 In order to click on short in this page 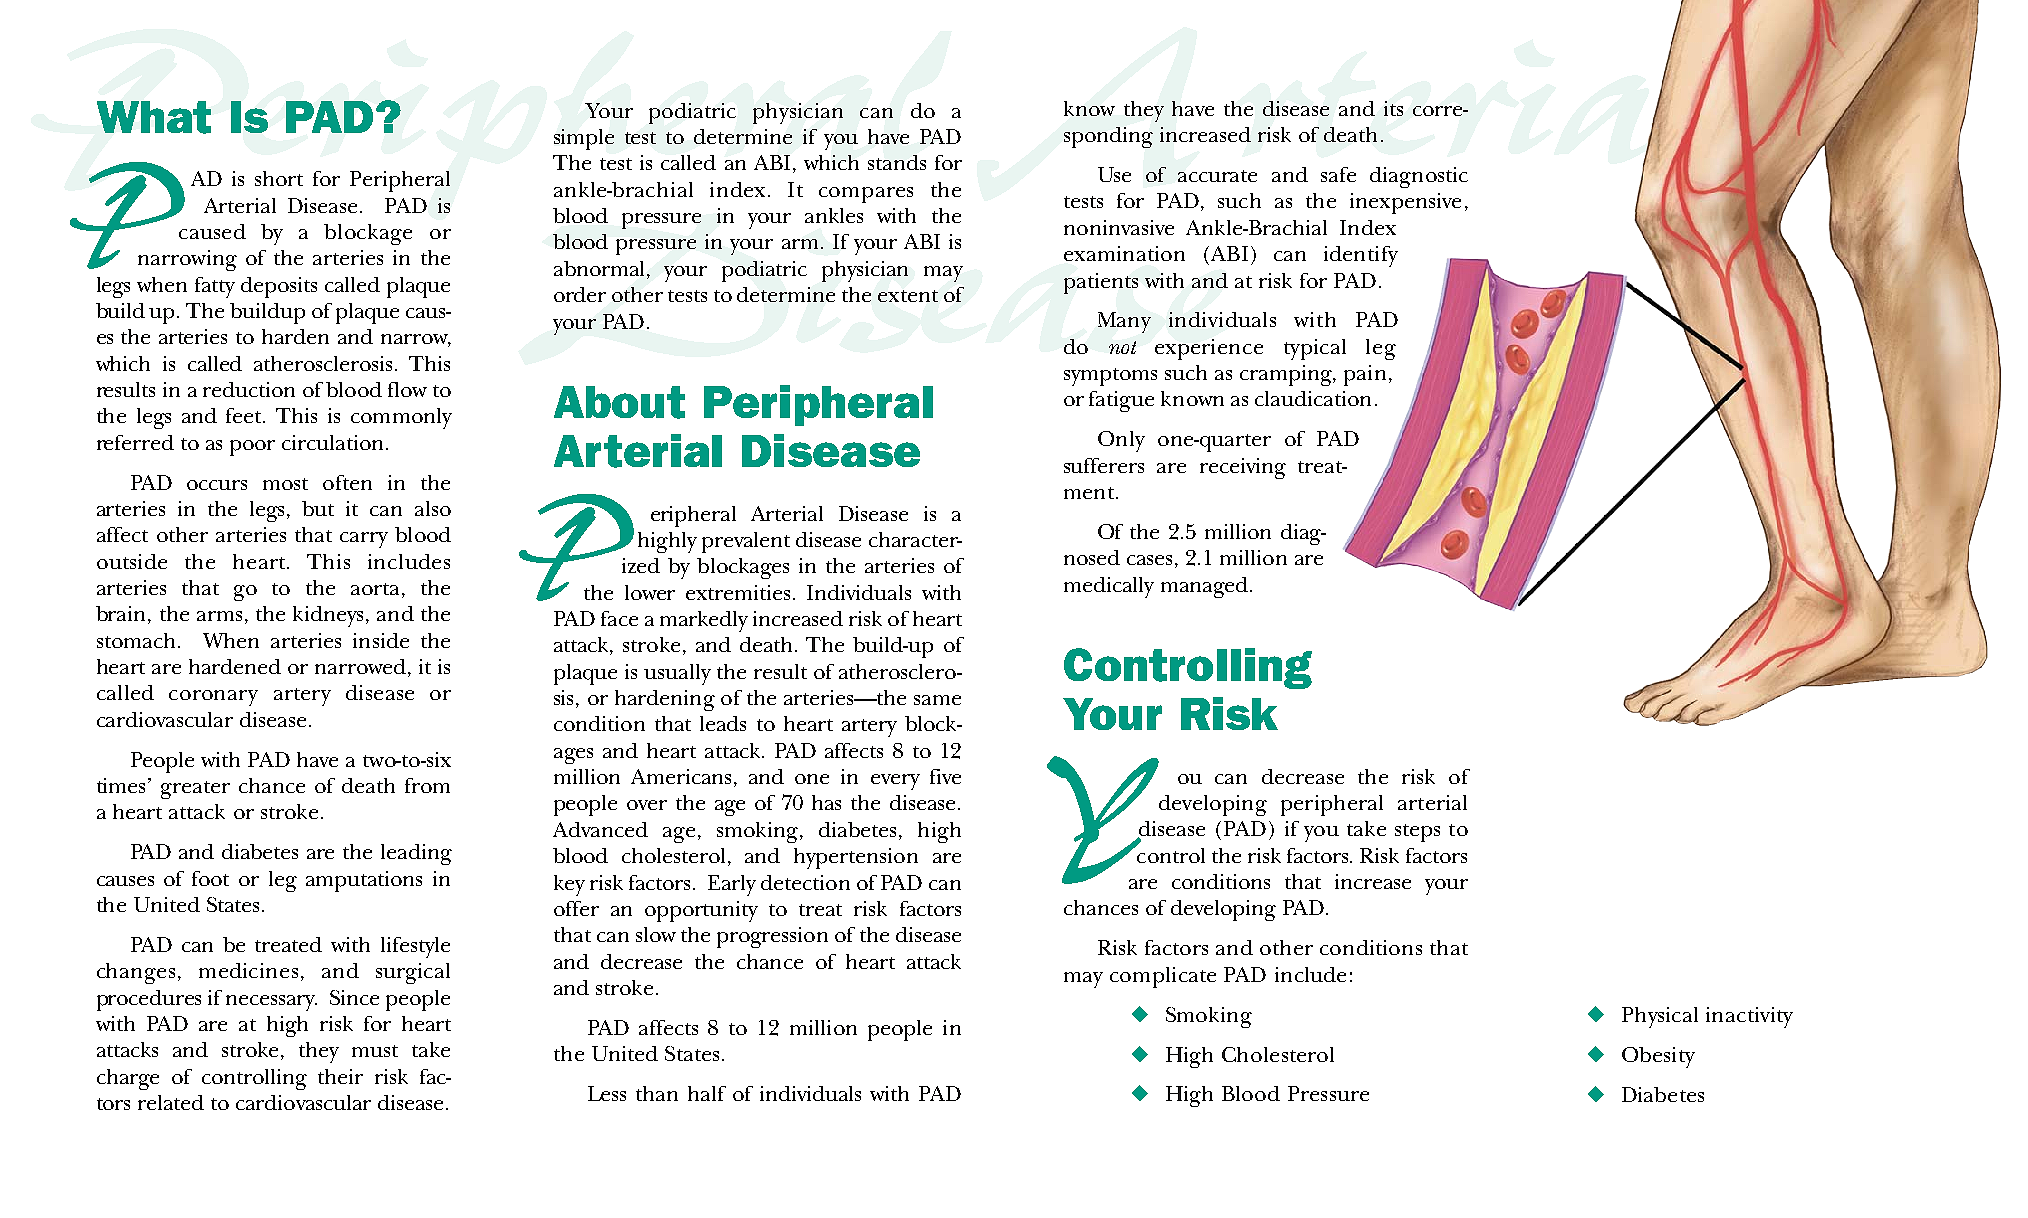, I will do `click(279, 178)`.
